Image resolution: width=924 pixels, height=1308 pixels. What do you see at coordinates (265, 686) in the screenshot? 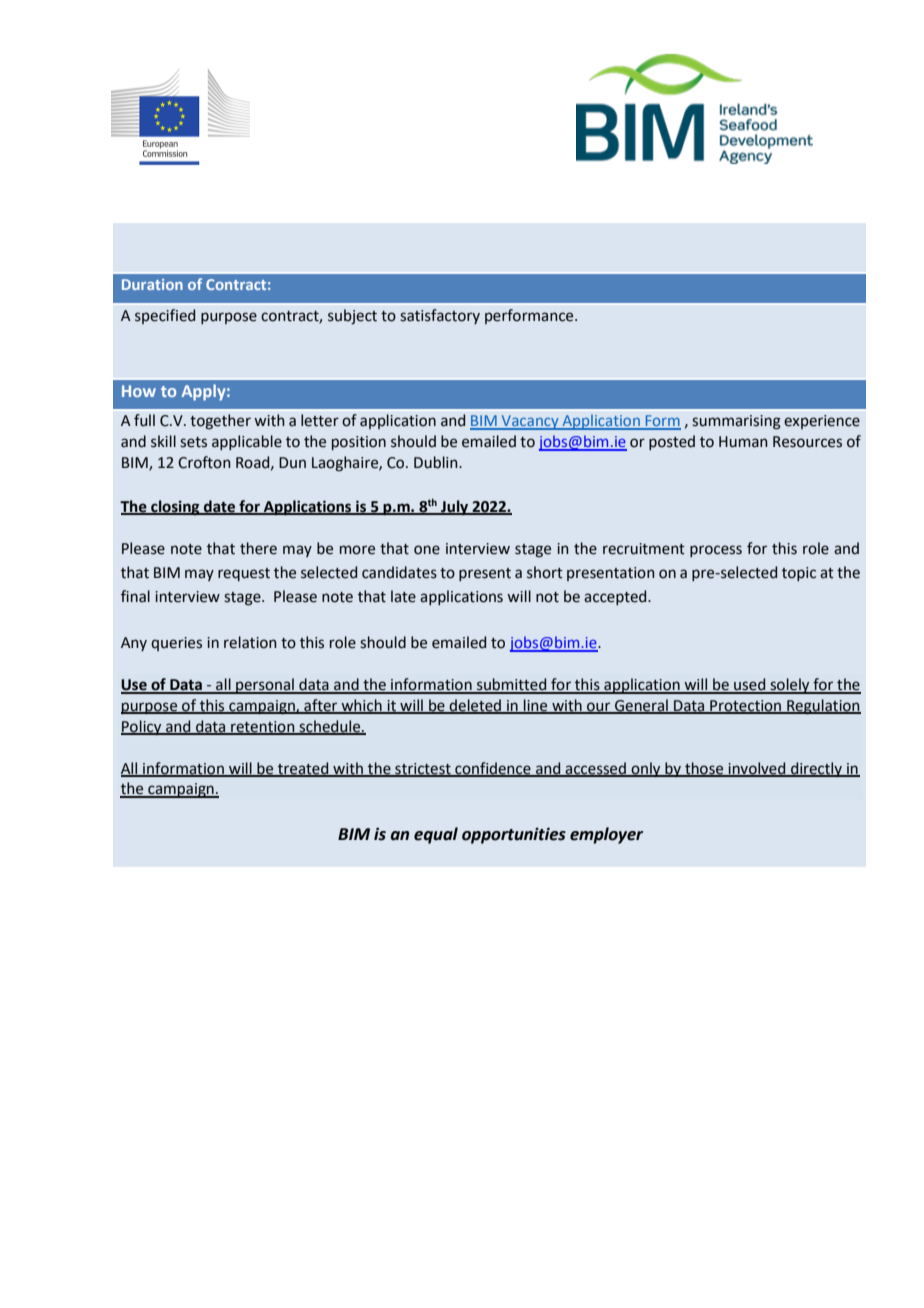
I see `personal` at bounding box center [265, 686].
